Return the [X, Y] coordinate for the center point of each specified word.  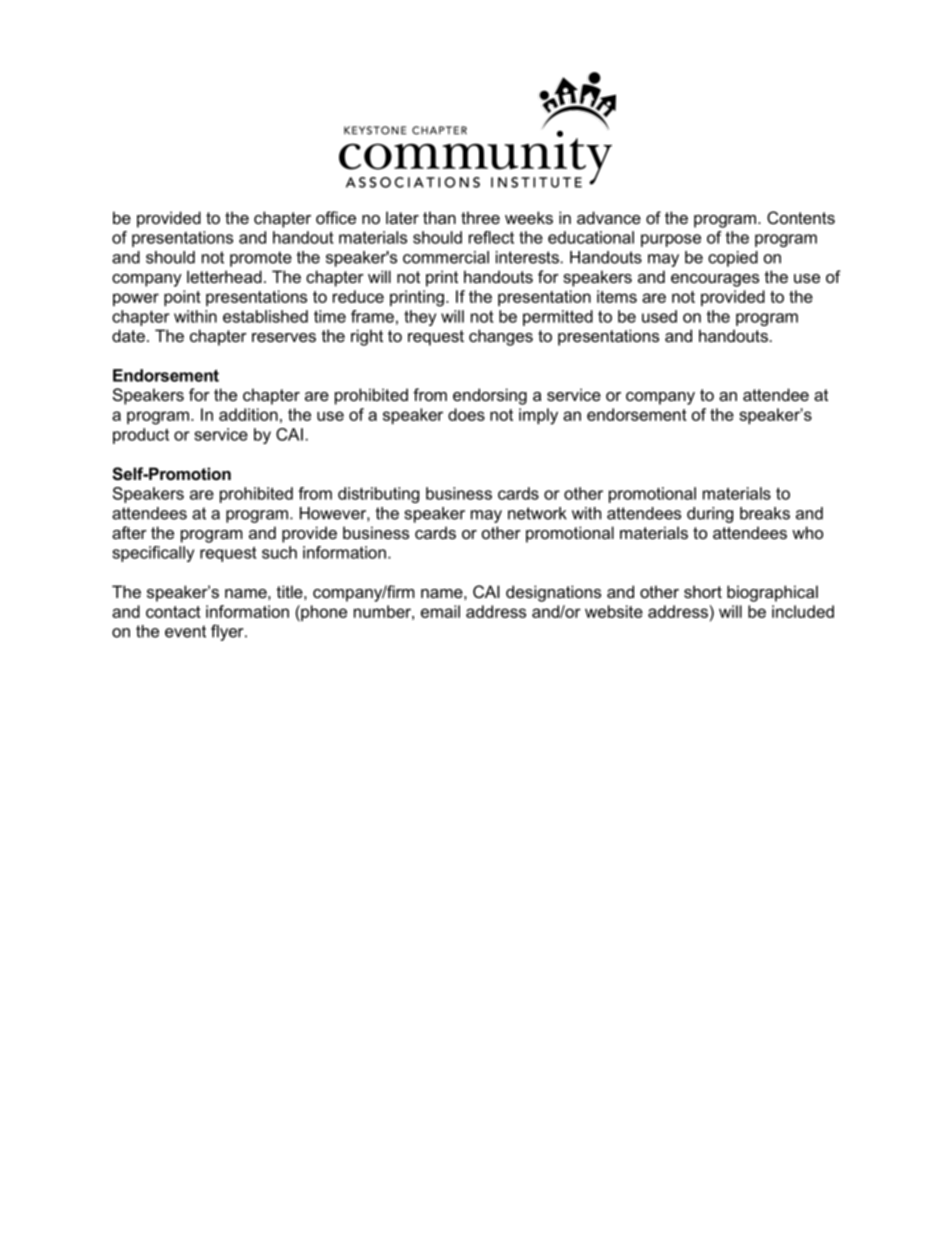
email [440, 611]
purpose [671, 240]
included [803, 611]
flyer [228, 632]
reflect [491, 237]
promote [261, 259]
